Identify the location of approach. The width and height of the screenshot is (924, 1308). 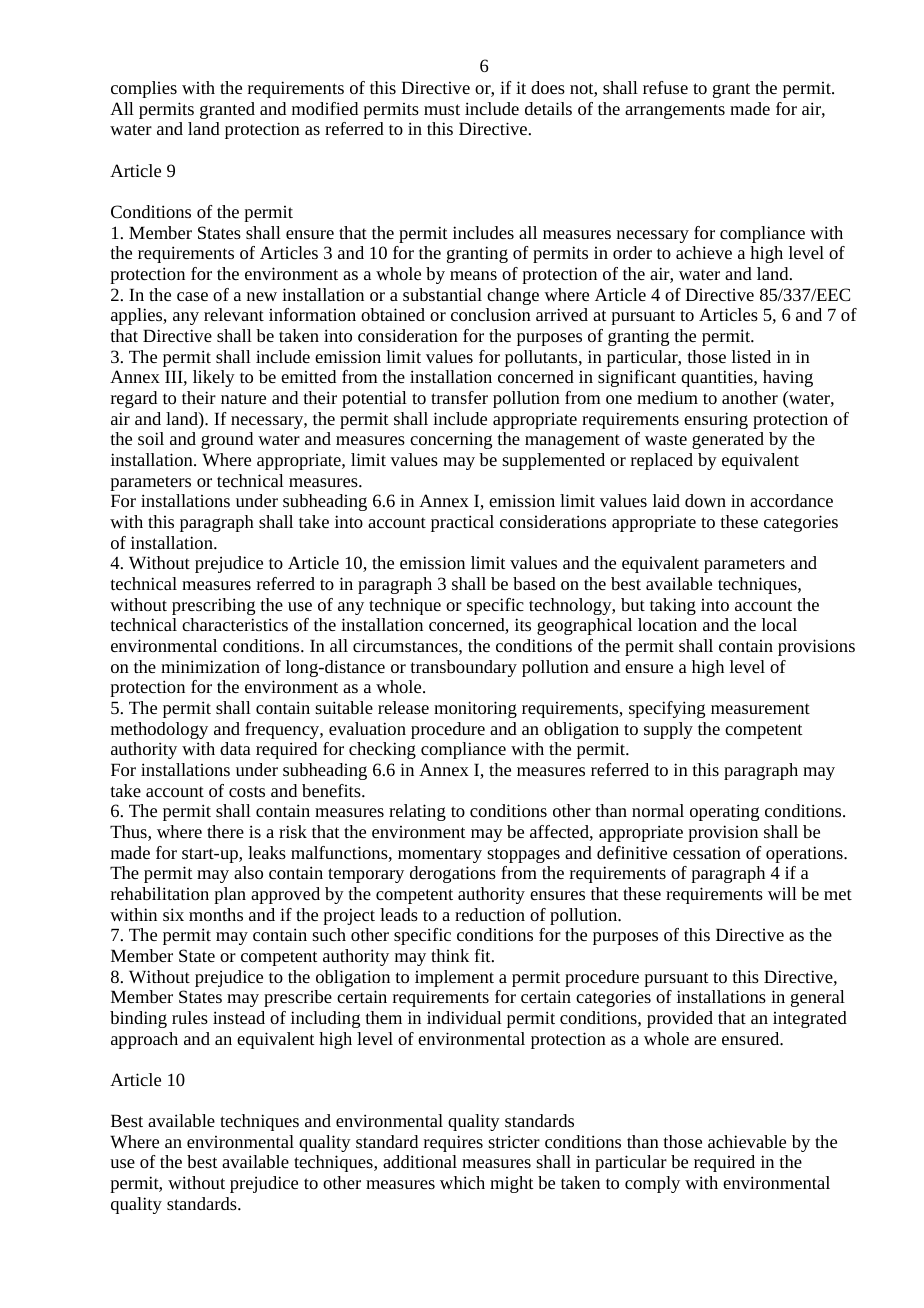
(144, 1040).
